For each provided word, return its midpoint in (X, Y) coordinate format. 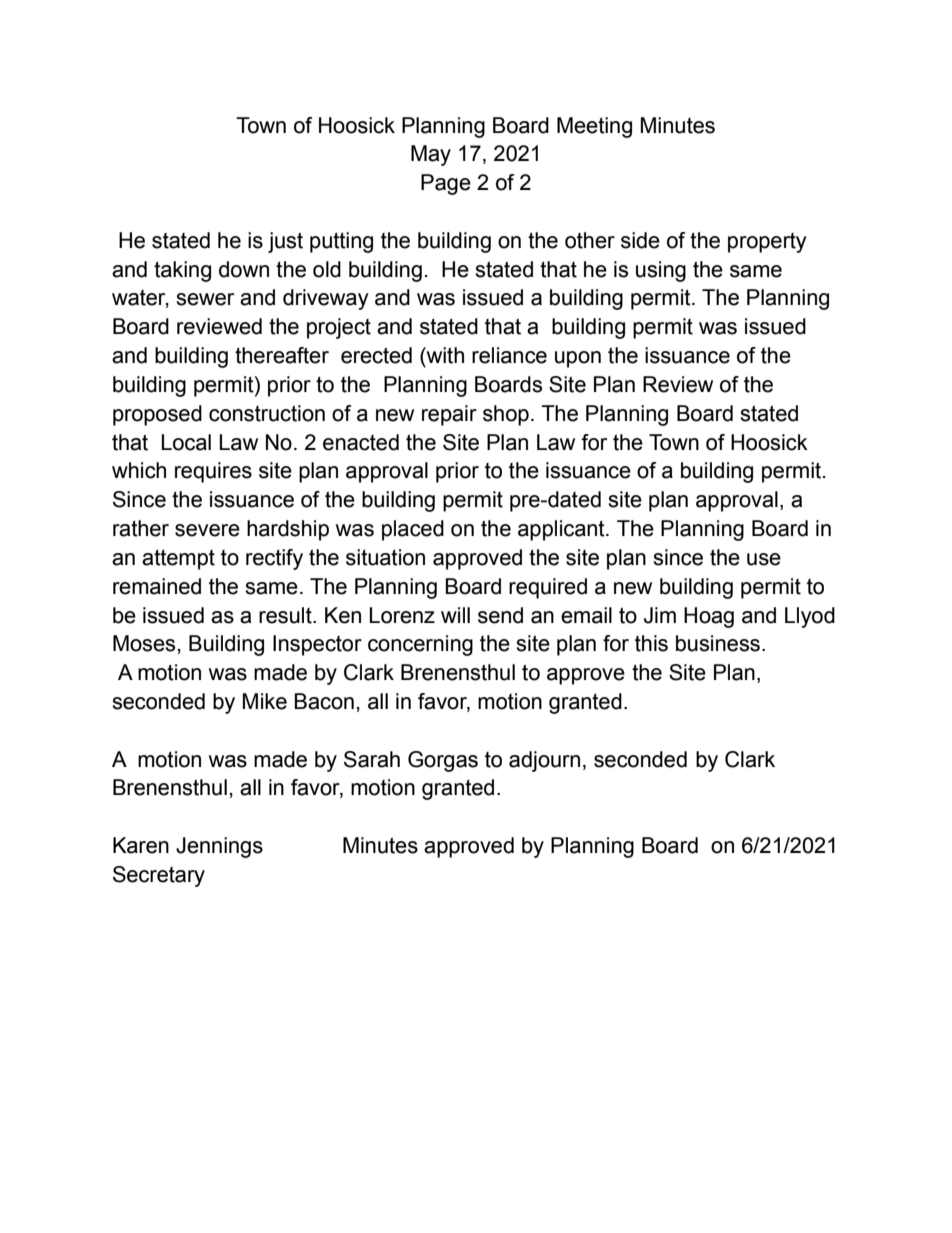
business (718, 643)
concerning (420, 645)
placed (413, 530)
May (431, 155)
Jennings (219, 847)
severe (207, 530)
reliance (509, 355)
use (764, 559)
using (661, 271)
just (285, 242)
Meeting (594, 127)
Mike (265, 701)
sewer (205, 299)
